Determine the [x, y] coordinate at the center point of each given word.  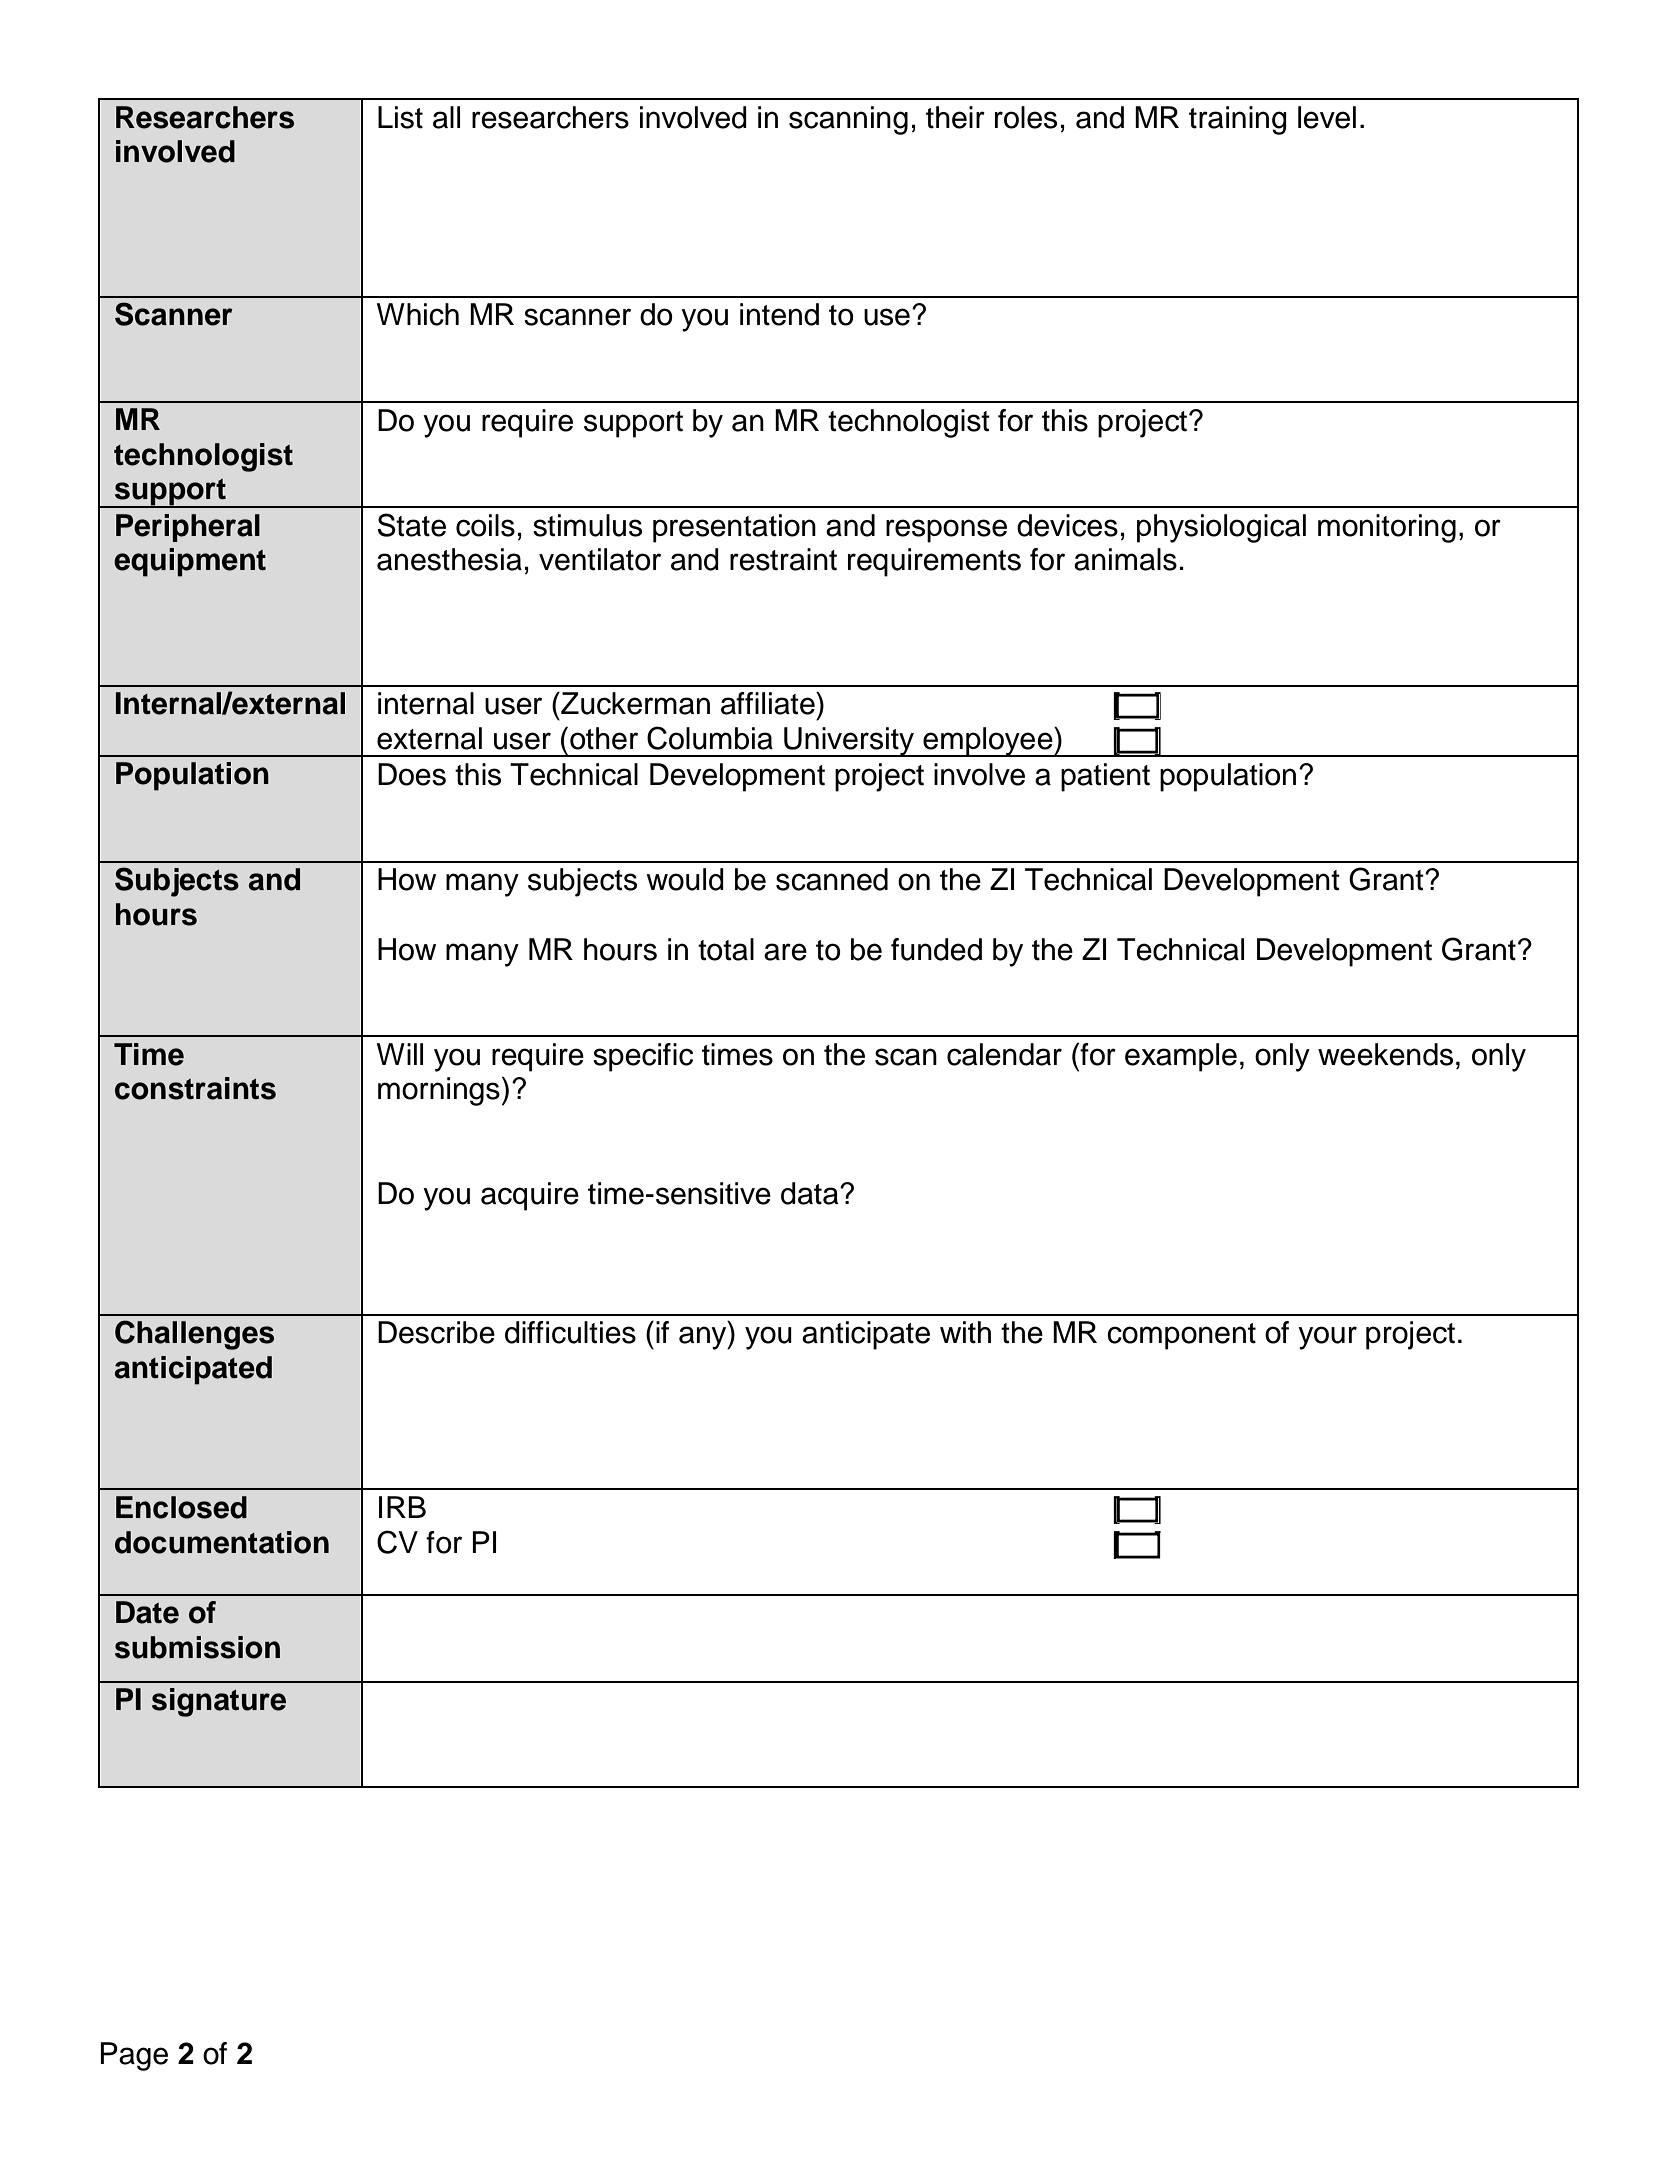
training [1238, 120]
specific [643, 1057]
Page [134, 2056]
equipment [190, 562]
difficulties [570, 1332]
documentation [222, 1542]
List [400, 117]
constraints [195, 1088]
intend [779, 314]
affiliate [769, 703]
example [1181, 1057]
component [1181, 1336]
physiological [1221, 528]
